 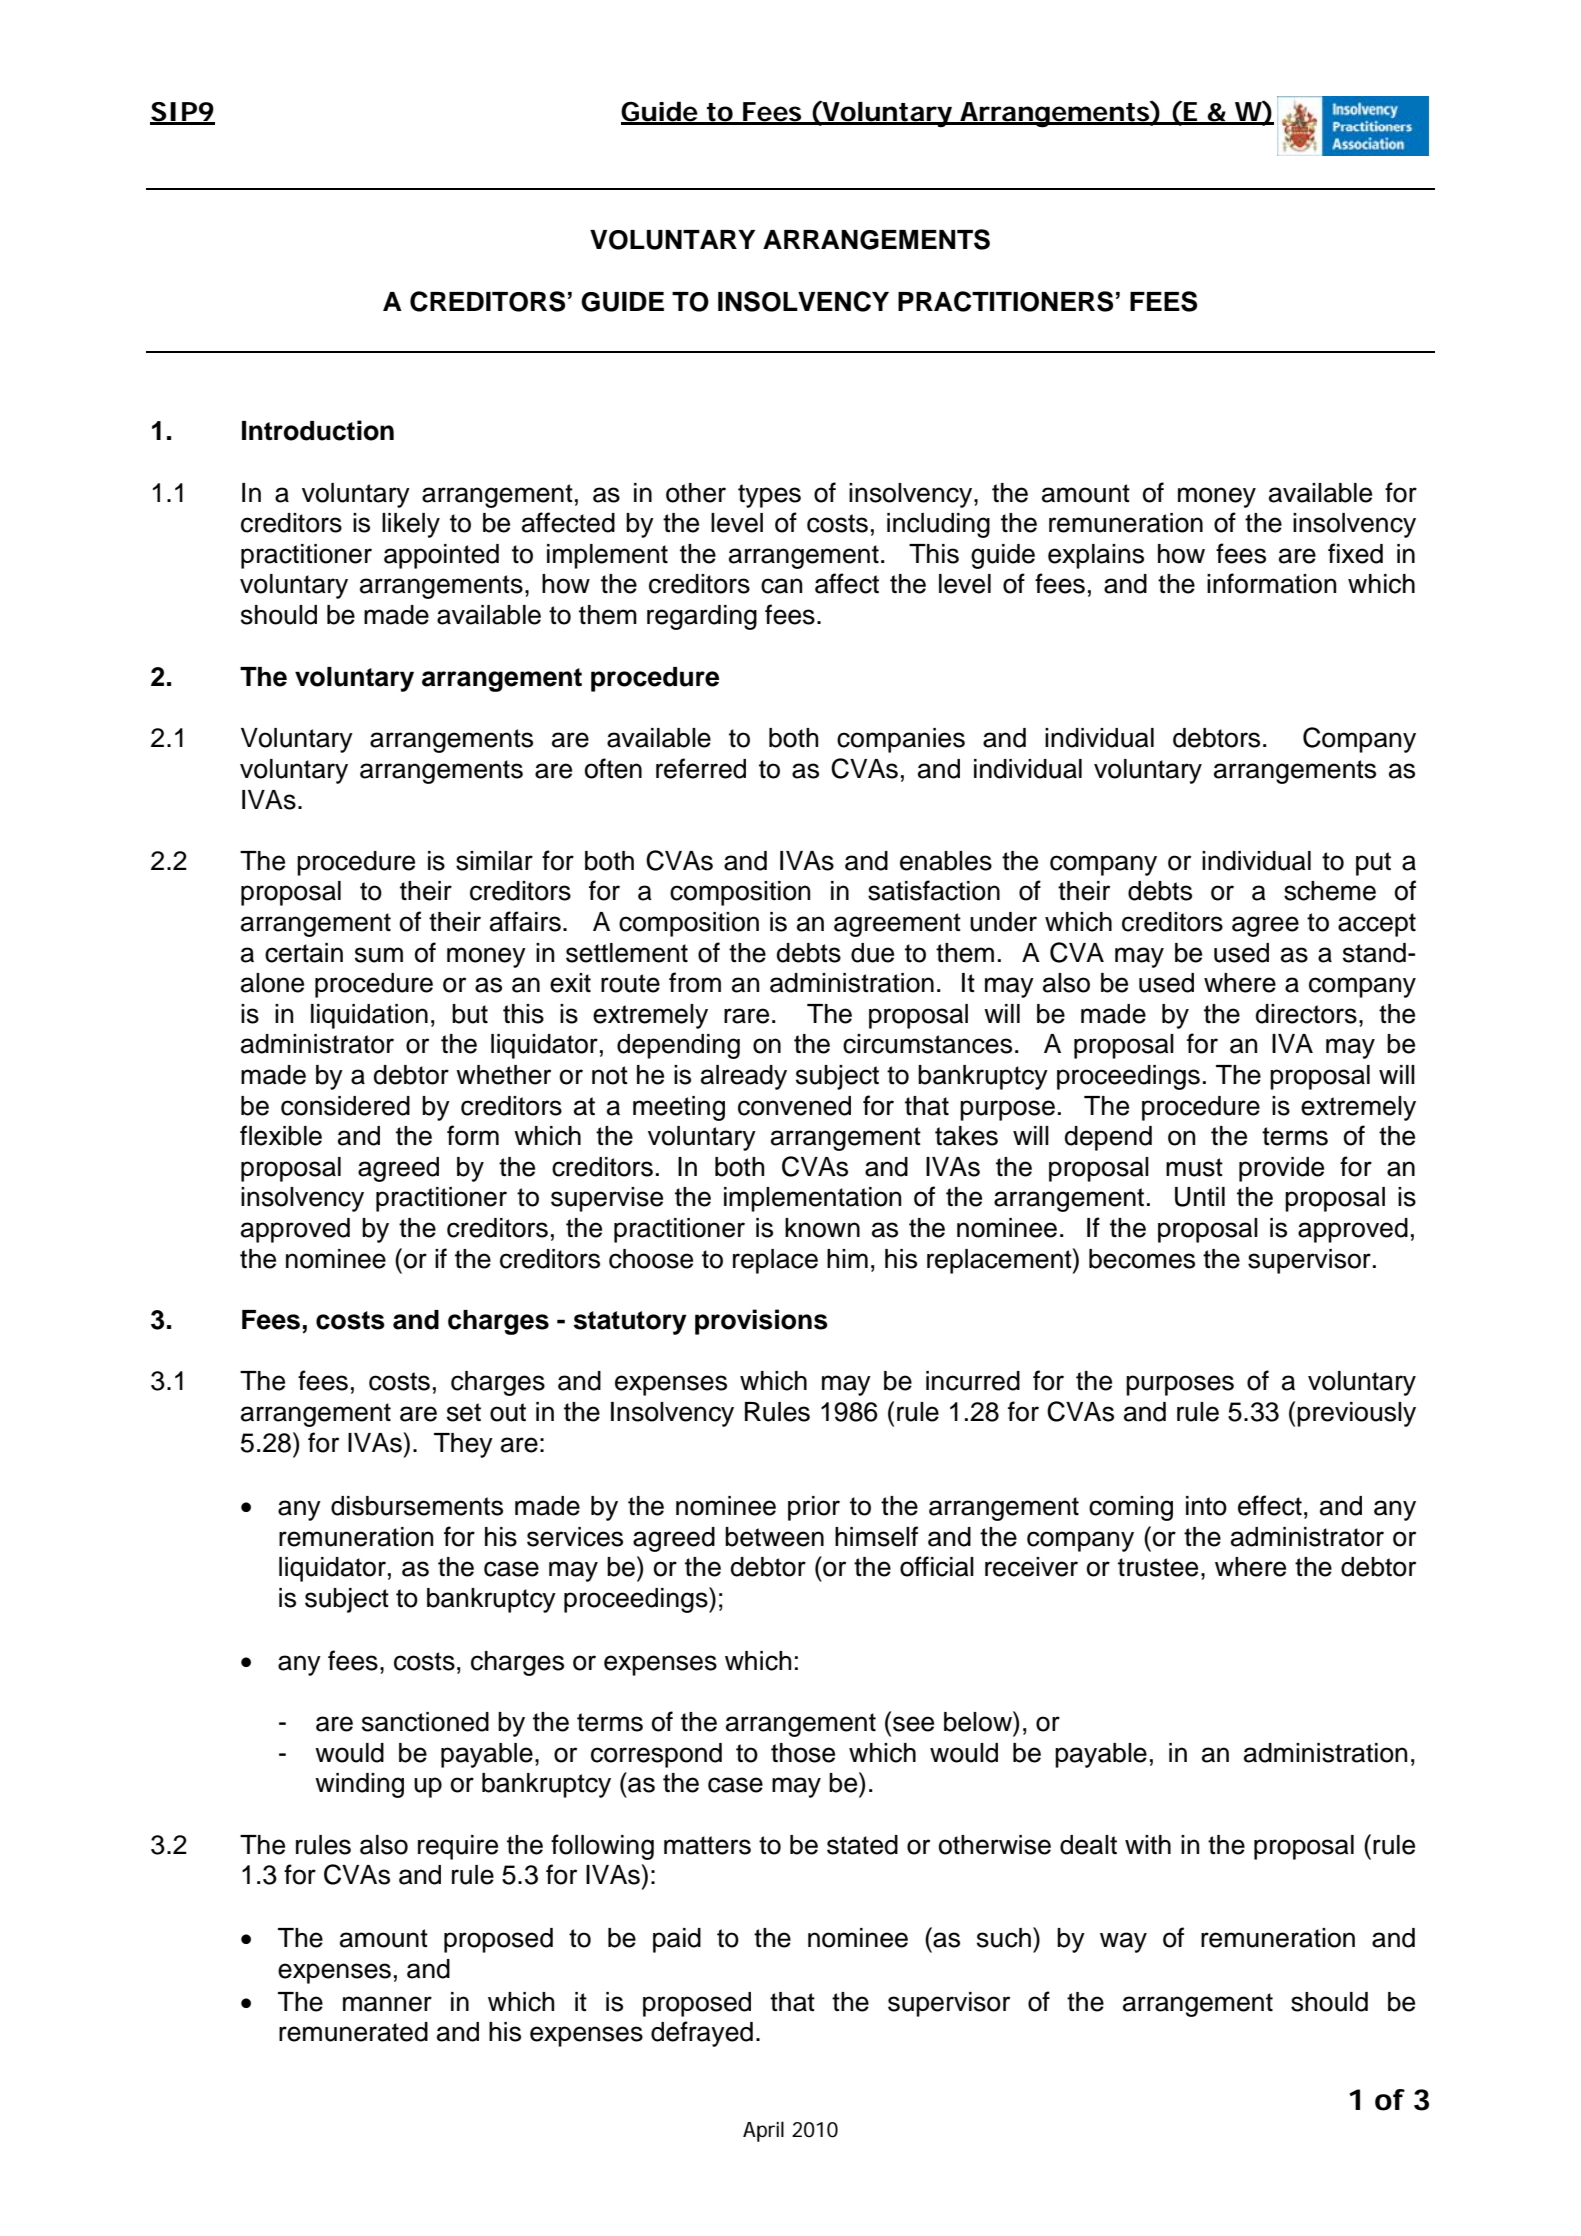 I want to click on remunerated, so click(x=353, y=2032).
